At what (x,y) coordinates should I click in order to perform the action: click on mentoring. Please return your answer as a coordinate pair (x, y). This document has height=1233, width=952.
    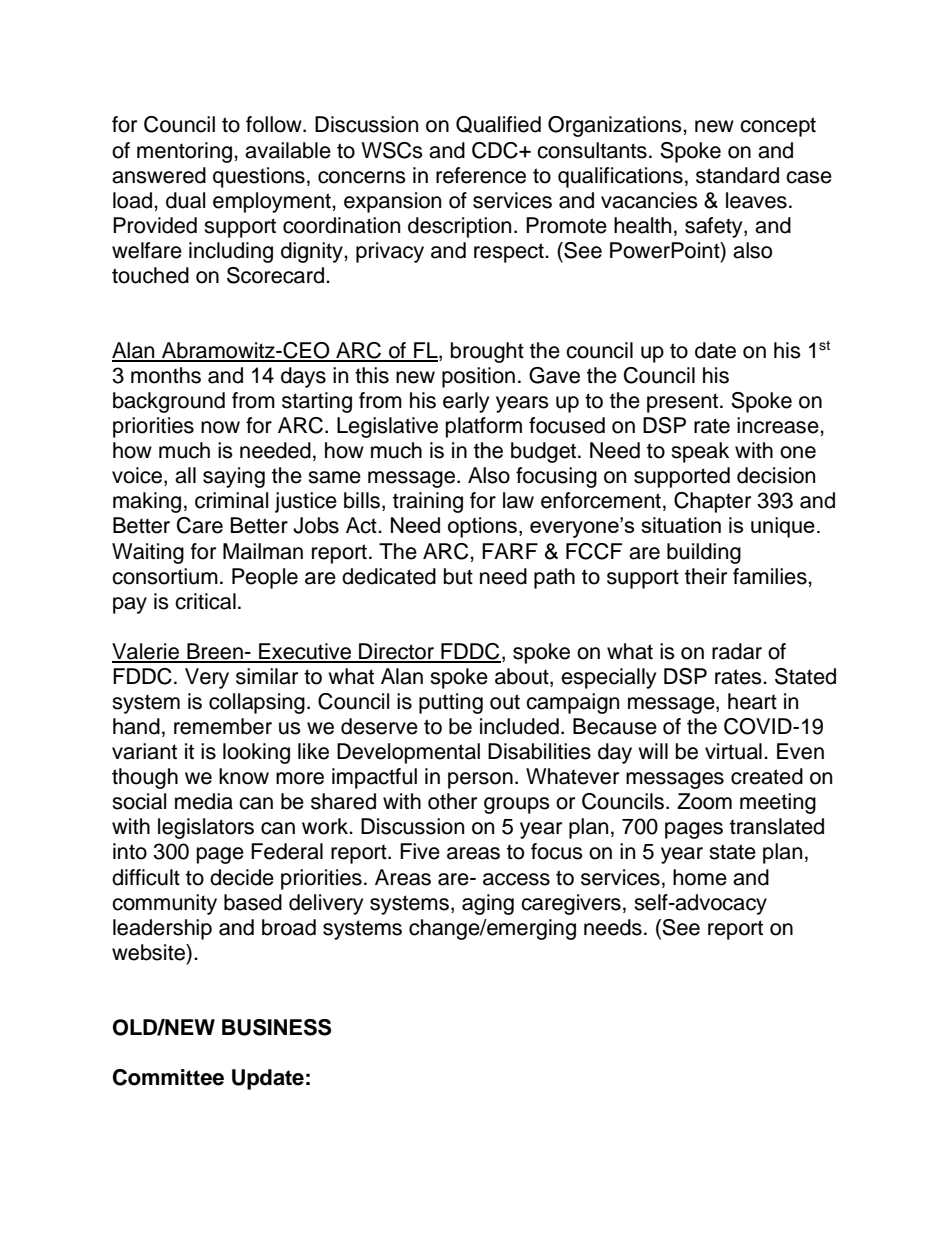
    Looking at the image, I should click on (186, 152).
